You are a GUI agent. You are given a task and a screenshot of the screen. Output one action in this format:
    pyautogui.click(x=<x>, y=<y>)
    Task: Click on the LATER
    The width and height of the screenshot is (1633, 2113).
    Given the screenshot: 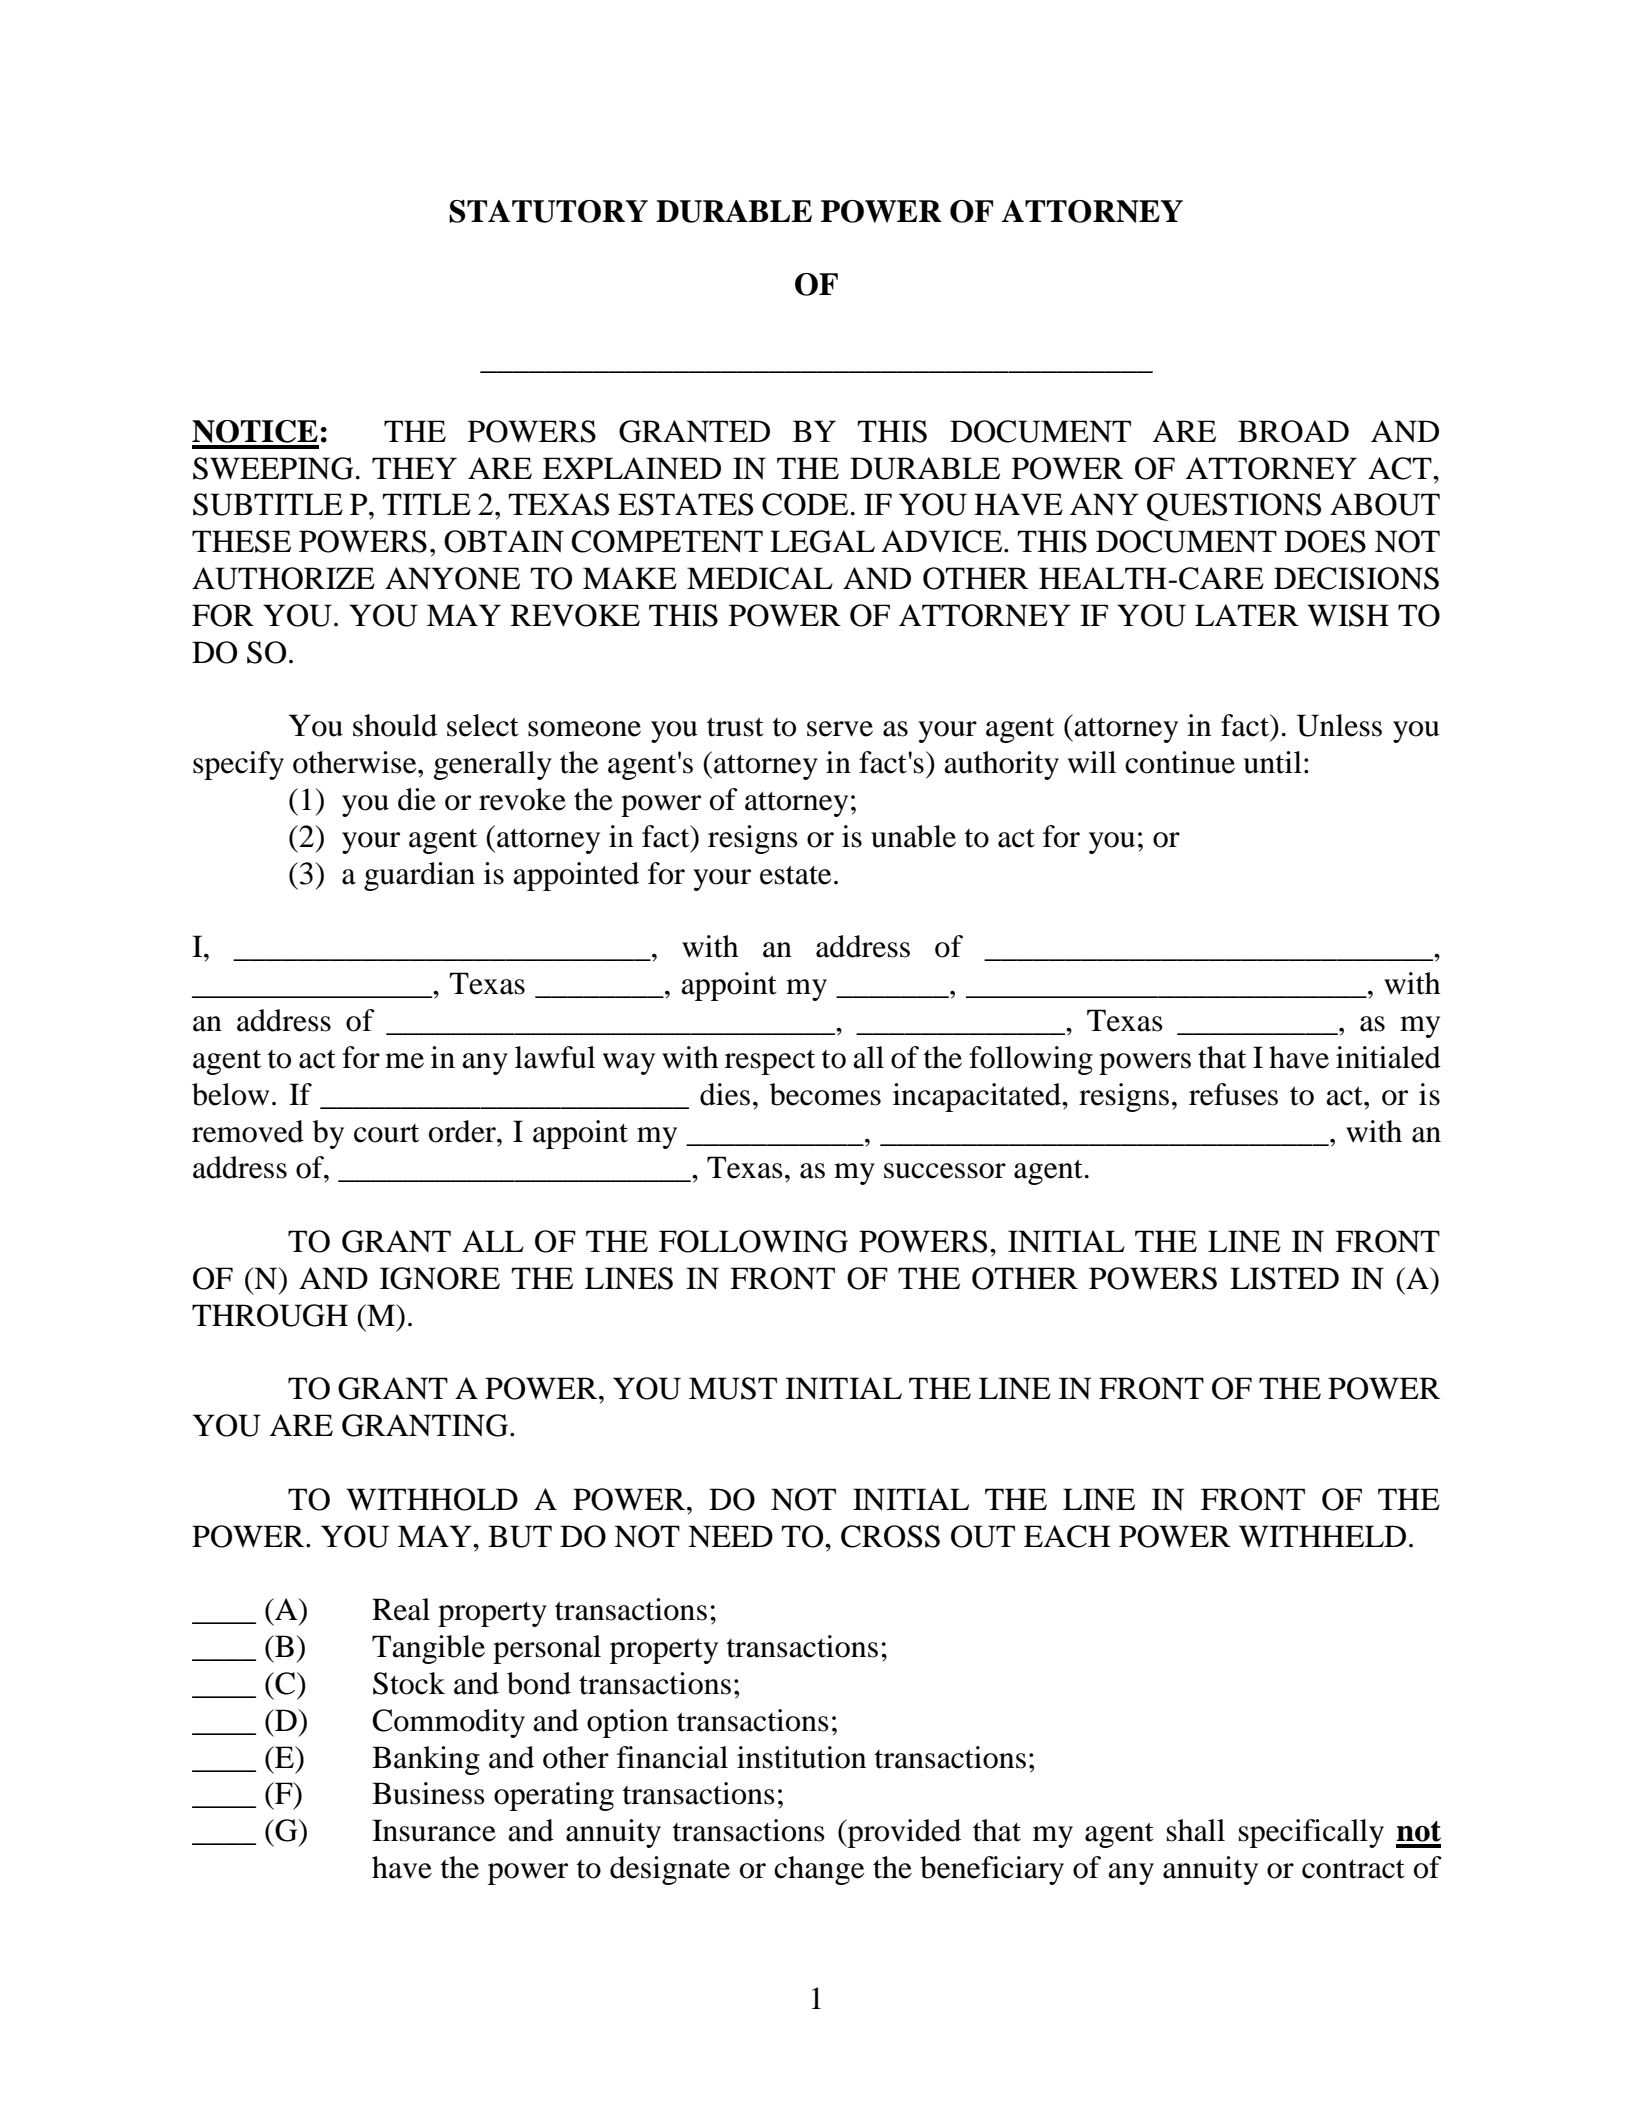 What is the action you would take?
    pyautogui.click(x=1247, y=615)
